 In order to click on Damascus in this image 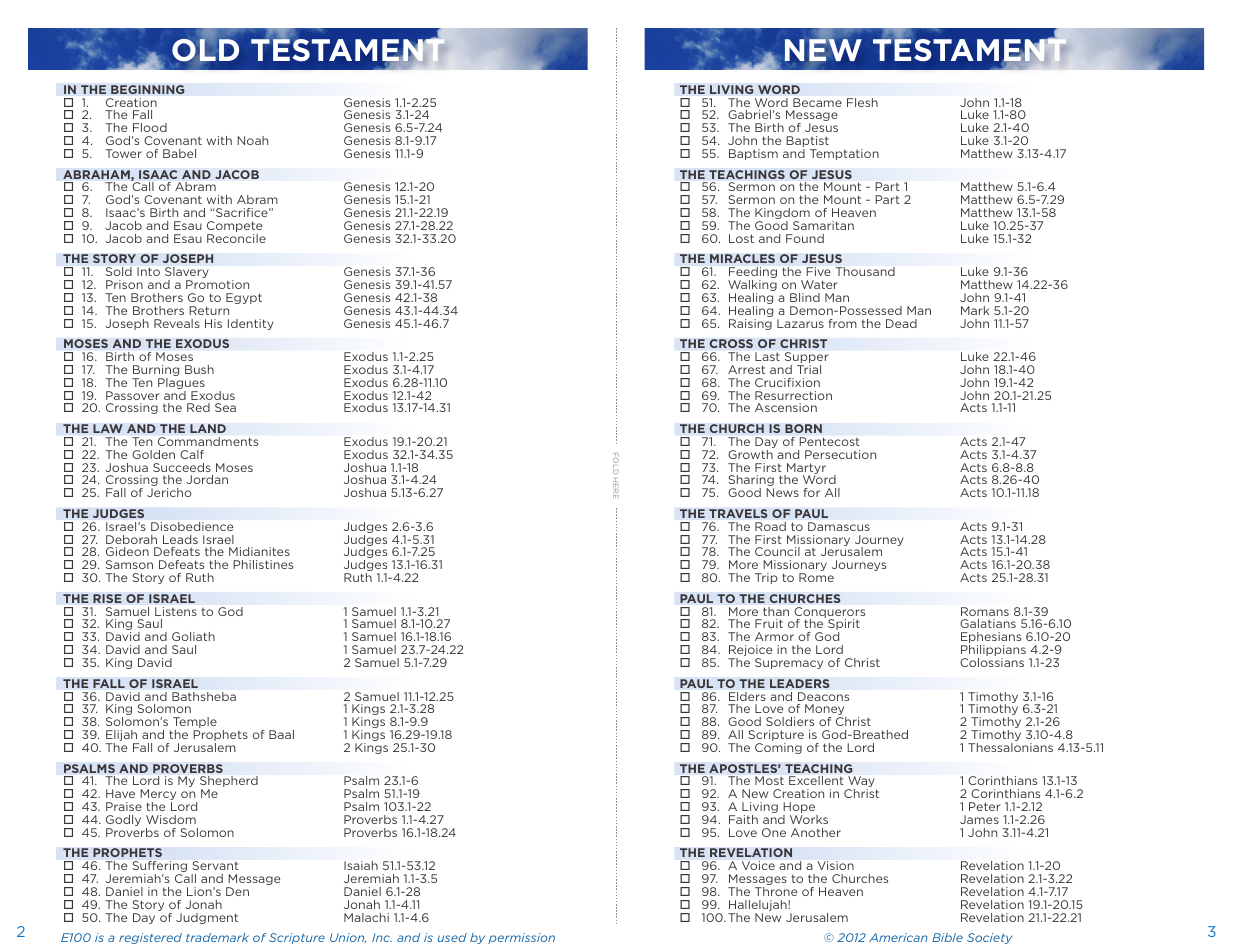, I will do `click(839, 526)`.
